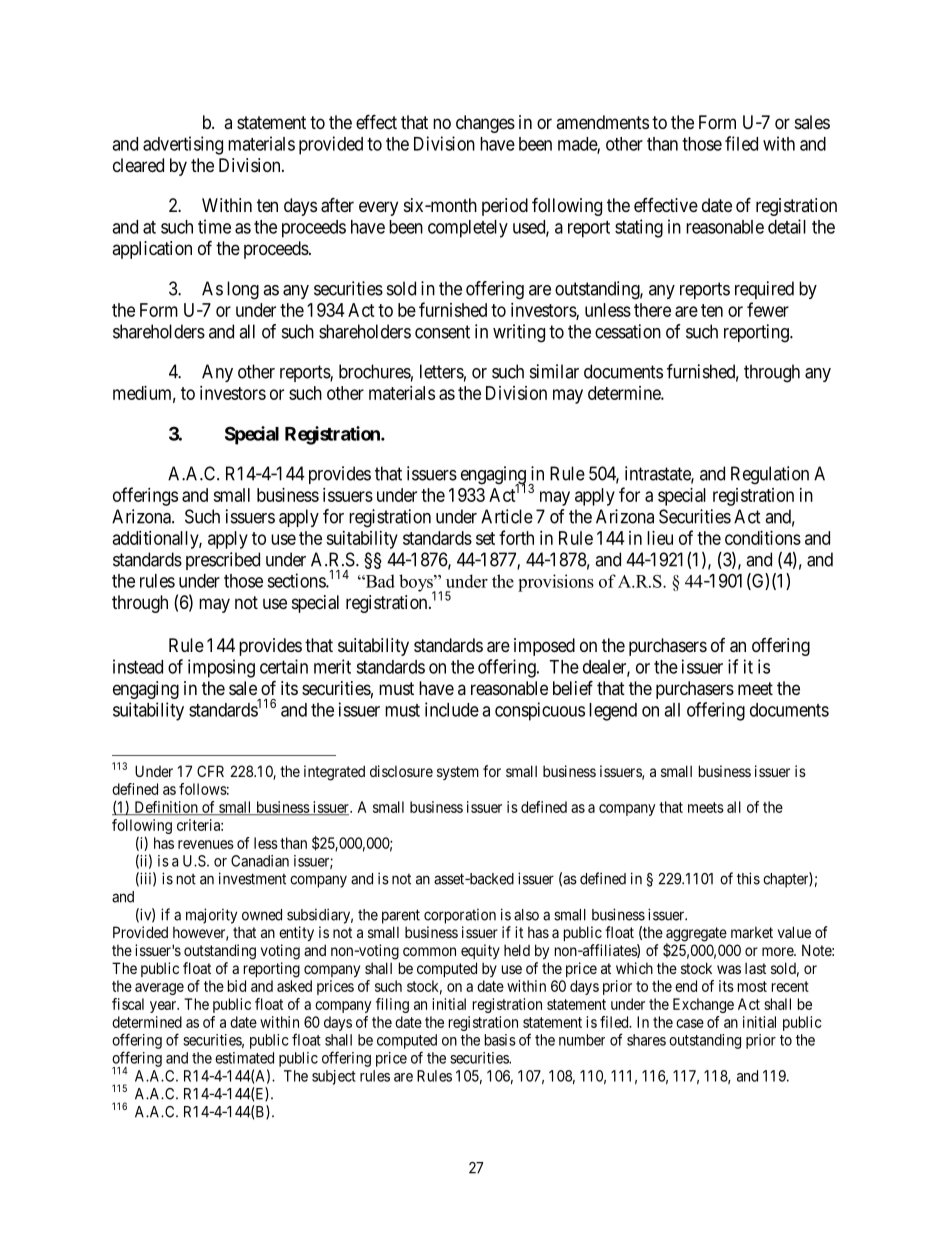 This image has width=952, height=1233. I want to click on prescribed, so click(223, 561).
